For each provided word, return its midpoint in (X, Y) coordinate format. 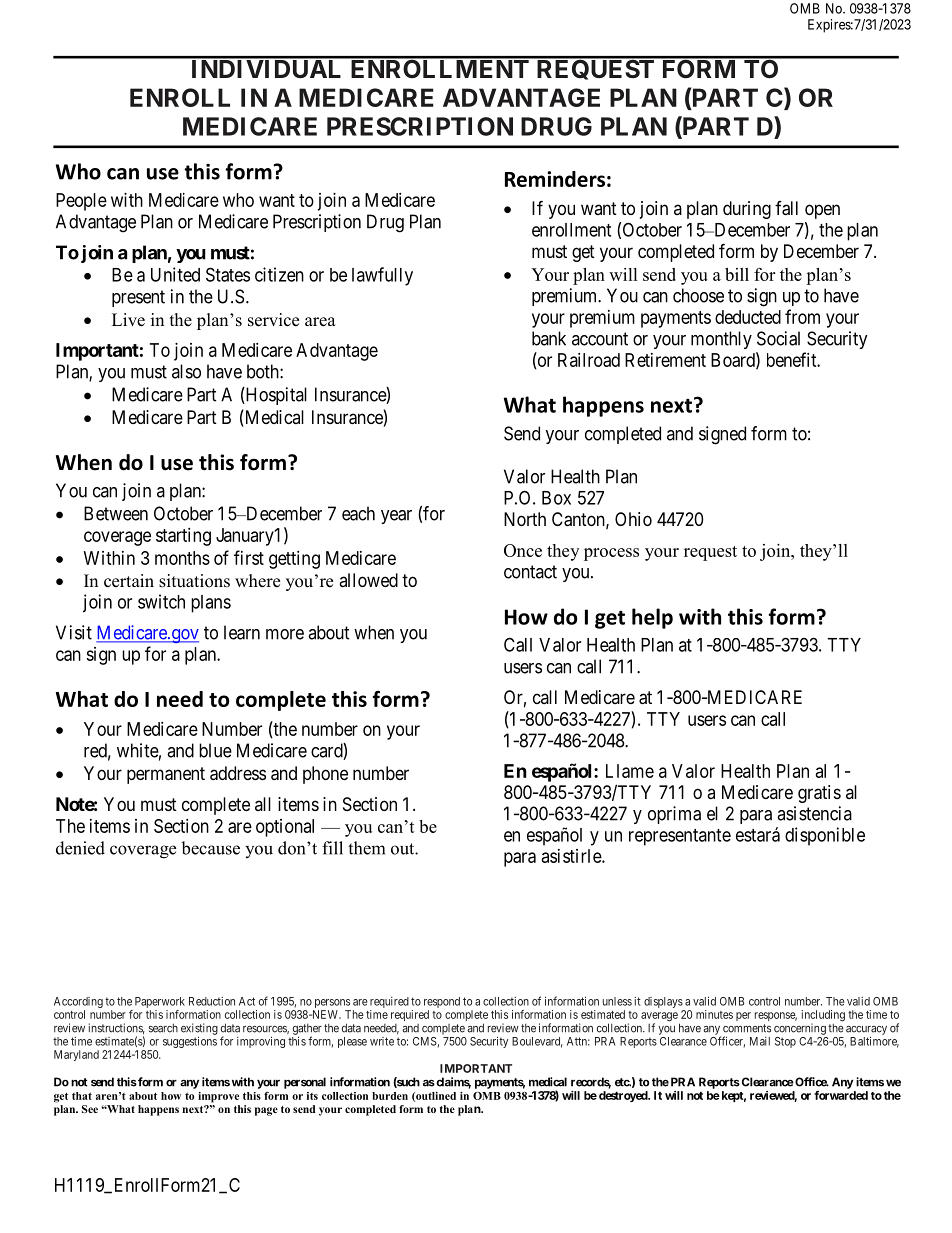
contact (530, 572)
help (652, 618)
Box (556, 498)
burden (390, 1096)
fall (786, 208)
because (210, 848)
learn (242, 632)
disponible (825, 836)
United (175, 274)
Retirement (665, 360)
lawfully (382, 276)
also (186, 371)
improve (218, 1097)
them (366, 848)
